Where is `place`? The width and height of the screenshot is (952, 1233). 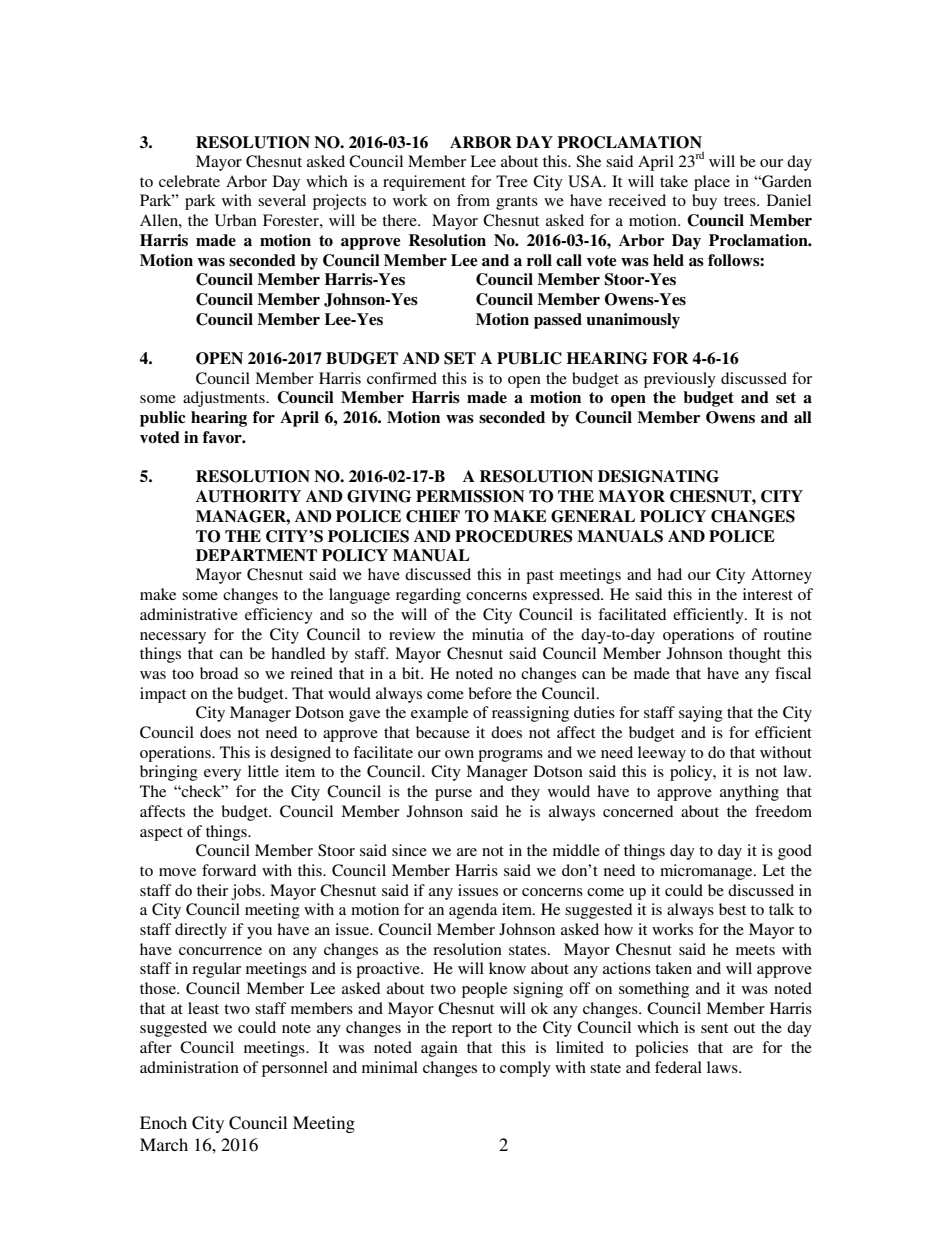
place is located at coordinates (712, 183).
